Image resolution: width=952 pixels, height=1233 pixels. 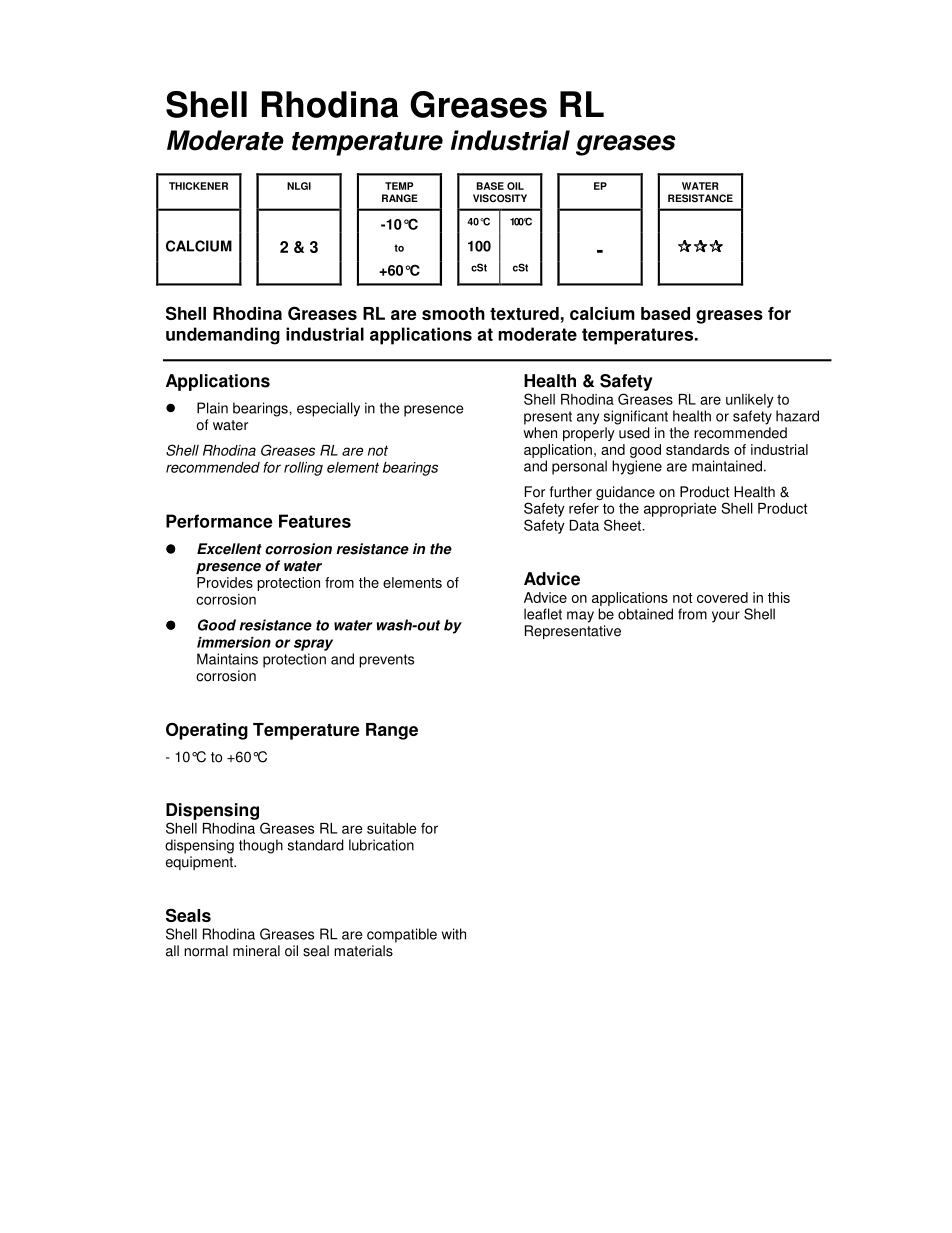 I want to click on with, so click(x=454, y=934).
